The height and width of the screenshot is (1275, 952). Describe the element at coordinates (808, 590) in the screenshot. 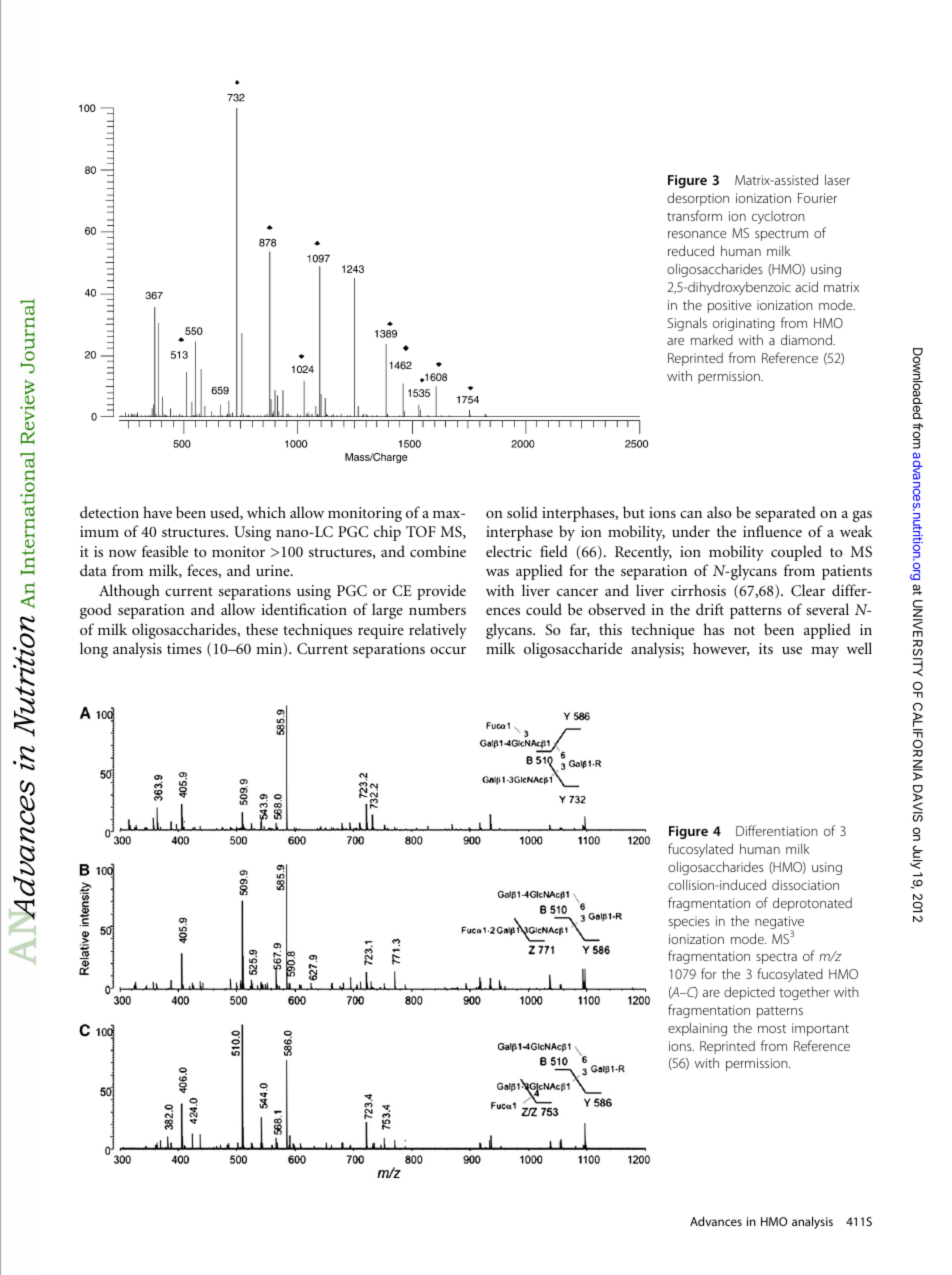

I see `Clear` at that location.
